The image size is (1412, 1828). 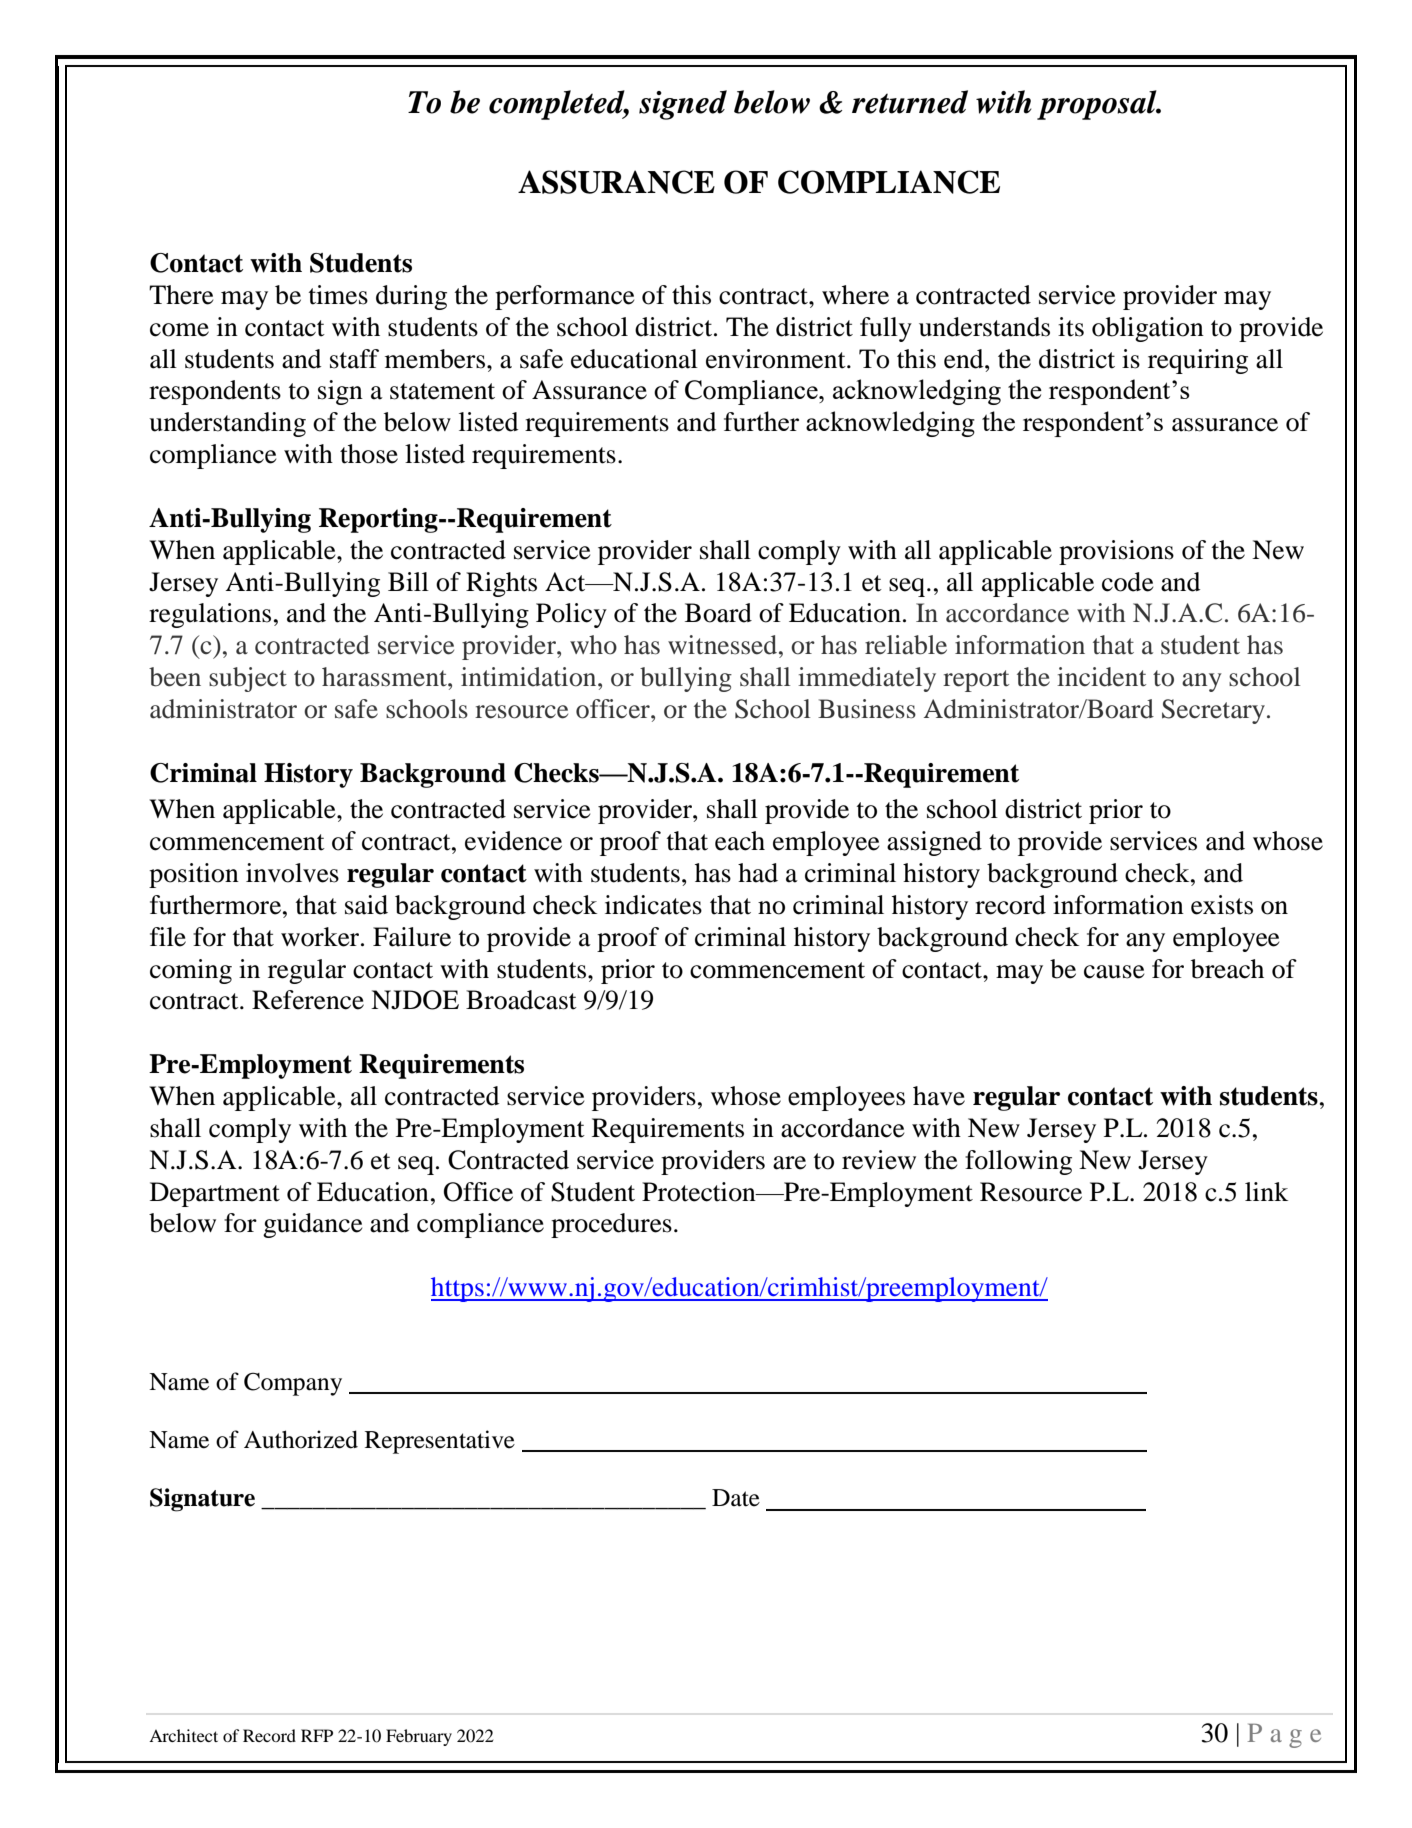 What do you see at coordinates (317, 1735) in the document?
I see `RFP` at bounding box center [317, 1735].
